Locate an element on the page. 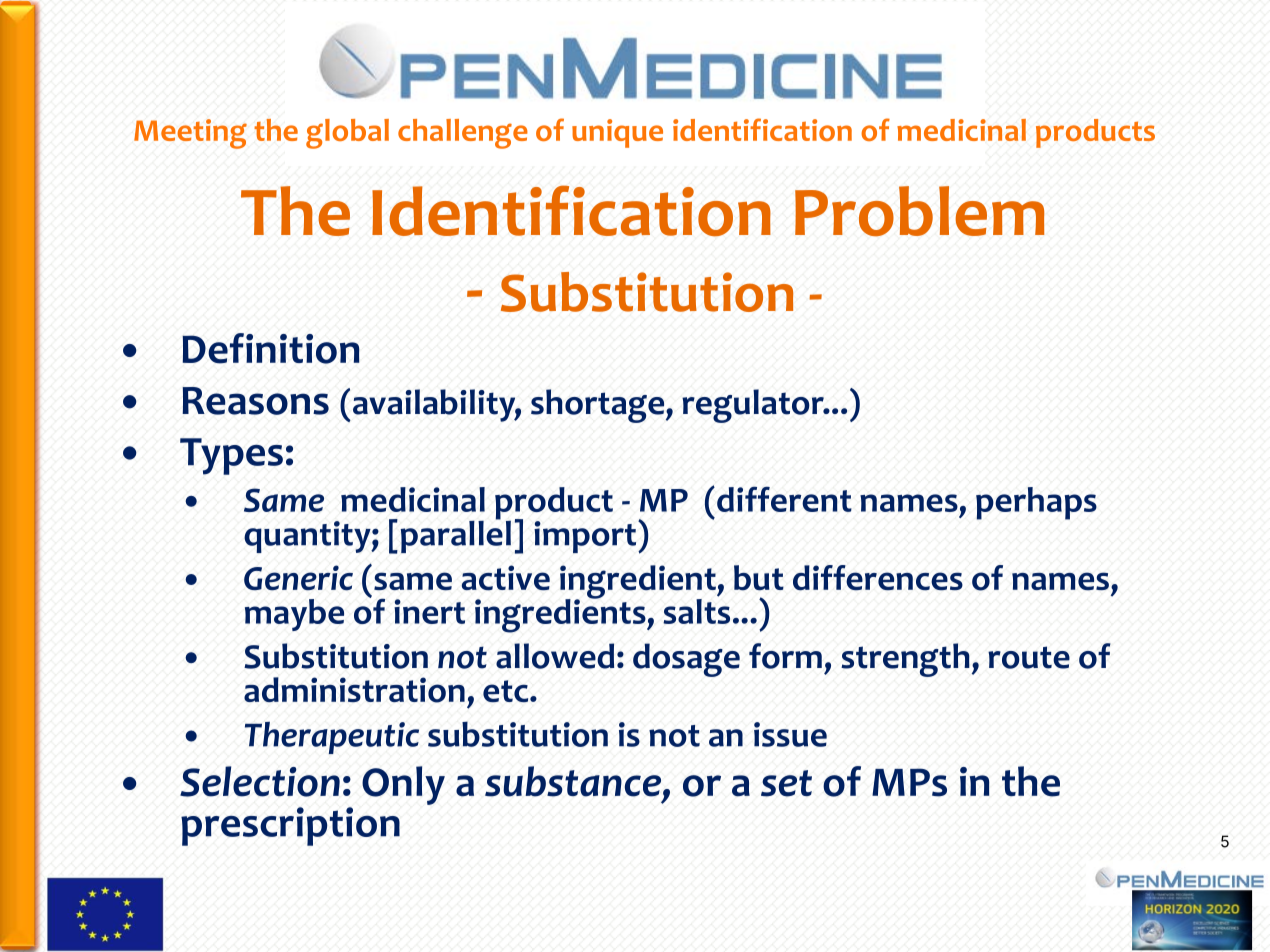  allowed is located at coordinates (555, 656).
